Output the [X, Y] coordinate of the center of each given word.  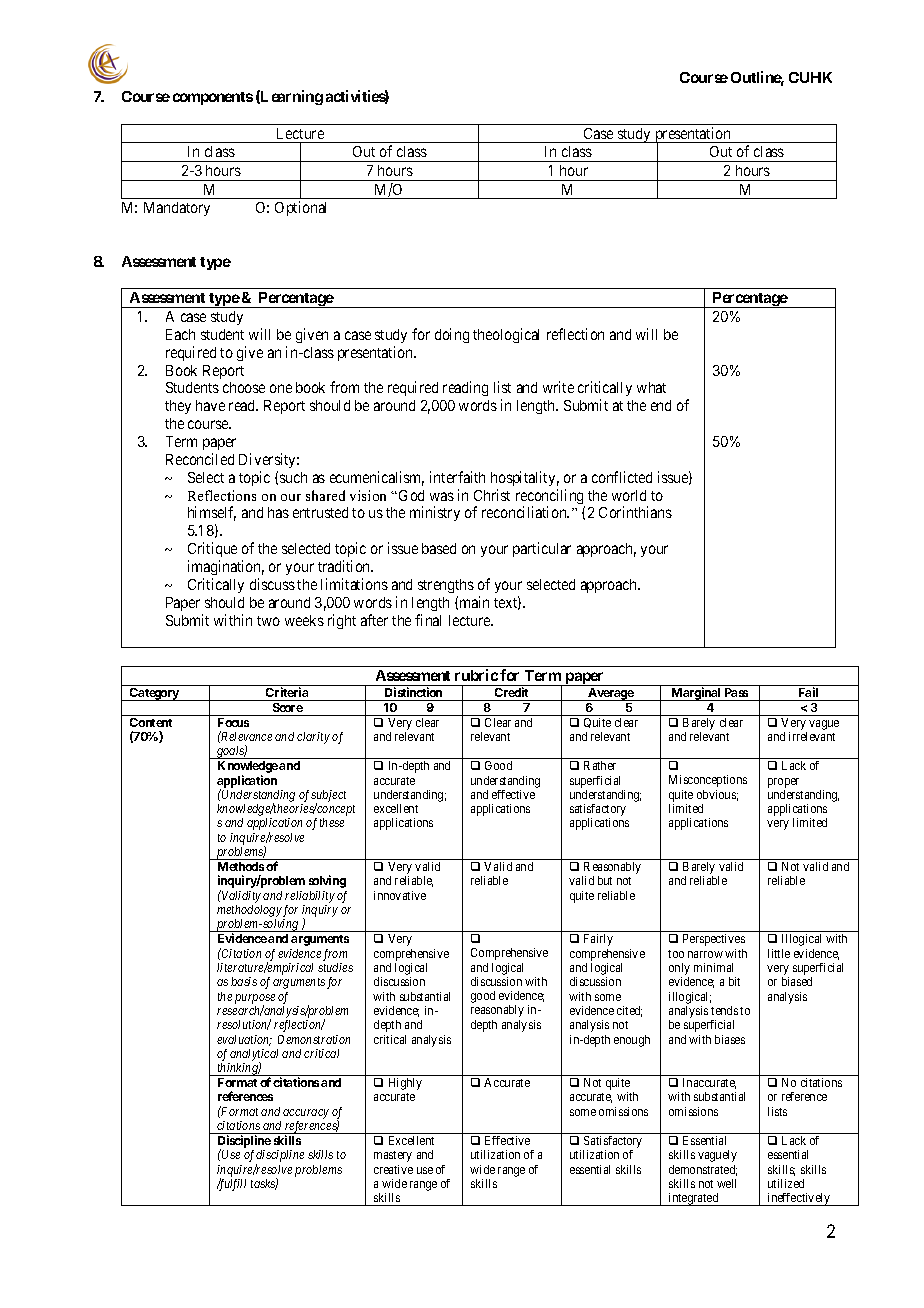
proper [783, 783]
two [268, 621]
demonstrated [703, 1170]
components [213, 98]
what [651, 387]
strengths [446, 586]
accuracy [306, 1114]
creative [393, 1169]
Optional [300, 208]
